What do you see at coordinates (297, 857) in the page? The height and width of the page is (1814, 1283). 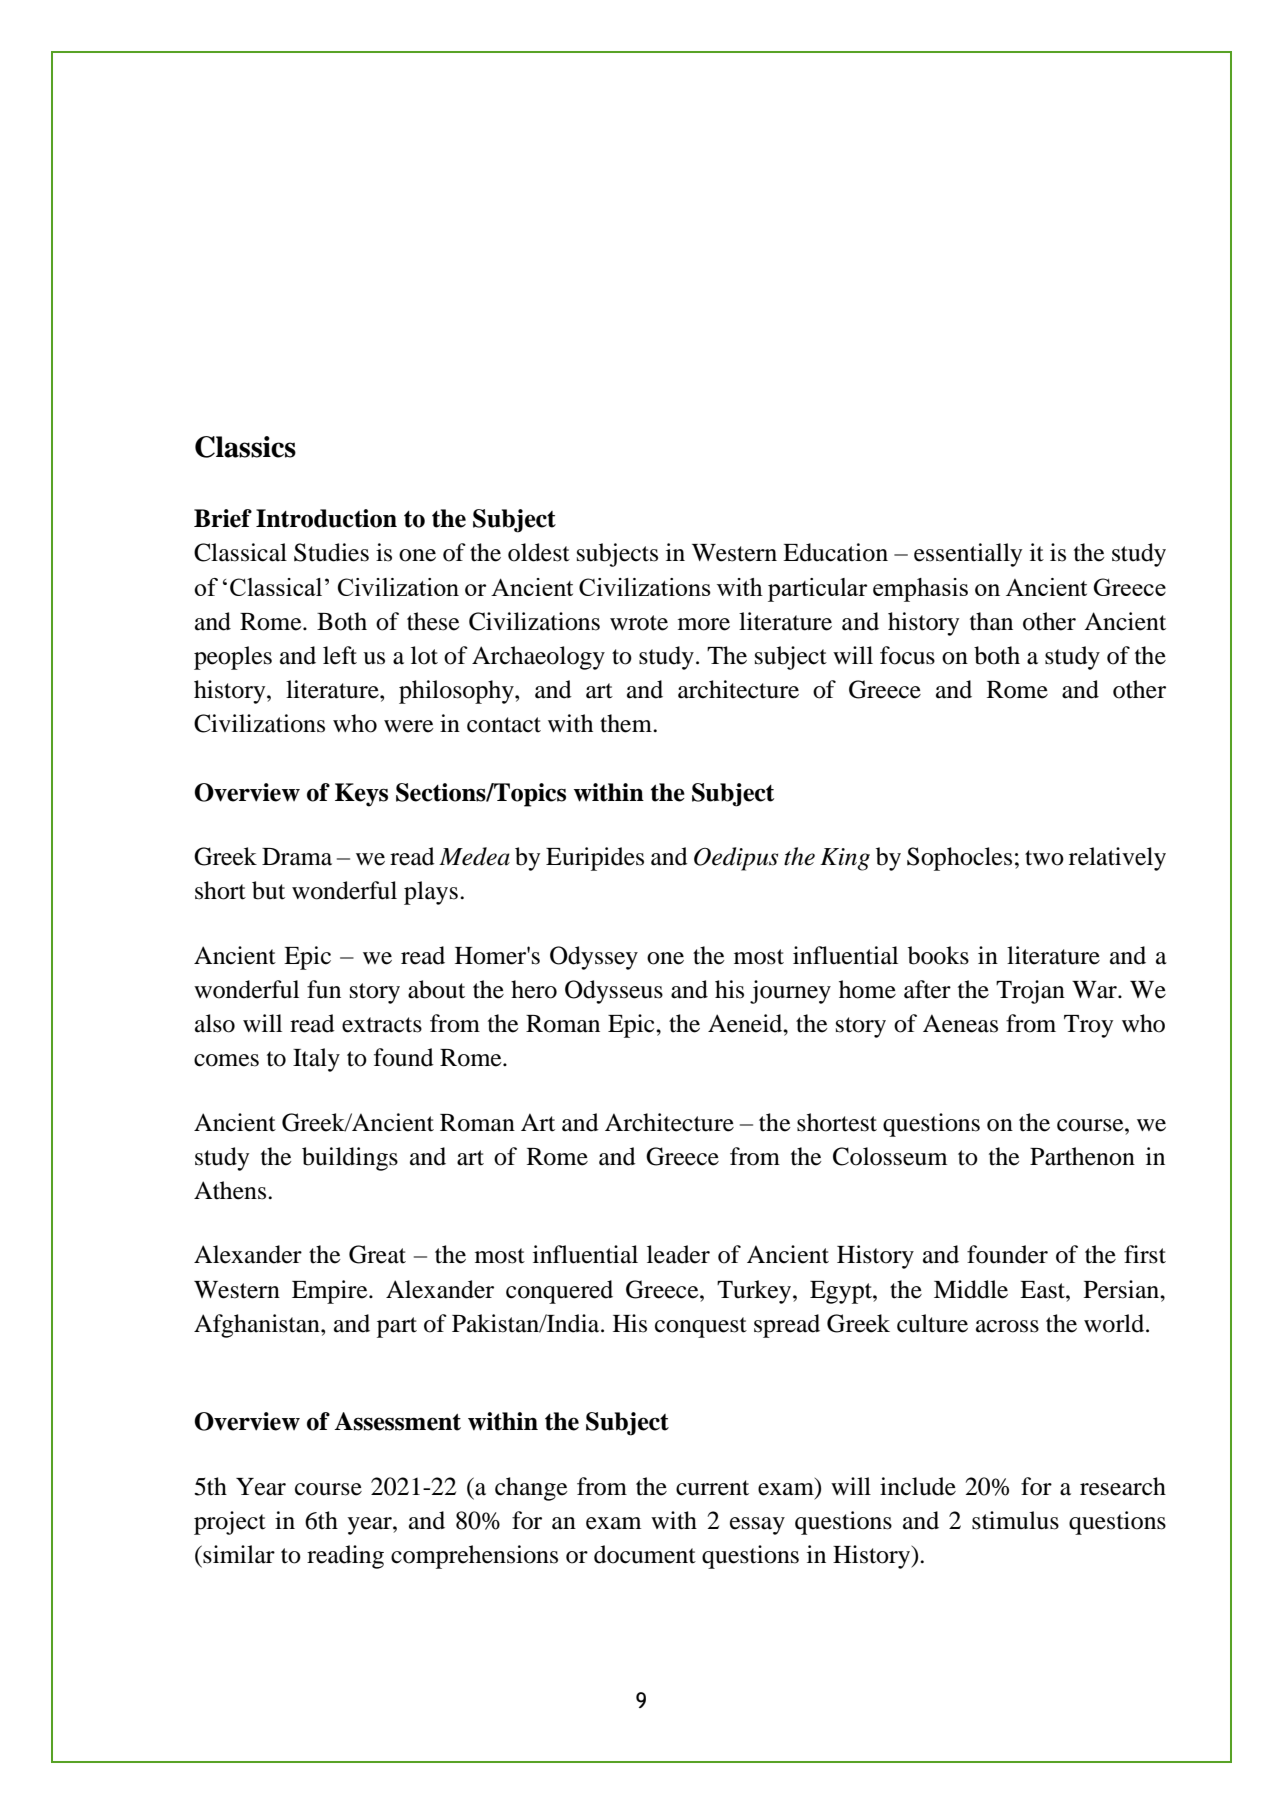 I see `Drama` at bounding box center [297, 857].
